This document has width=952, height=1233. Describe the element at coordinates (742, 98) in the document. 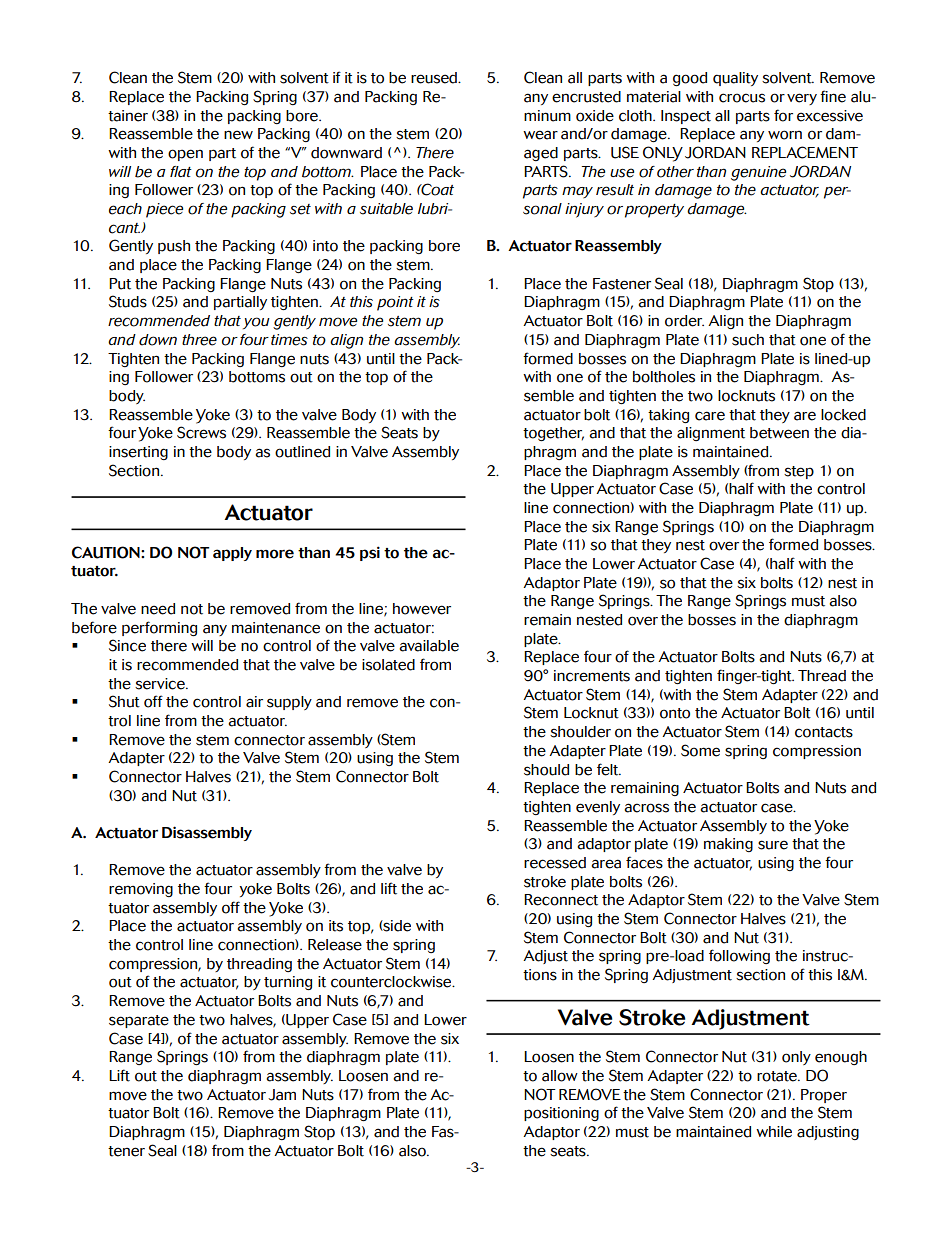

I see `crocus` at that location.
